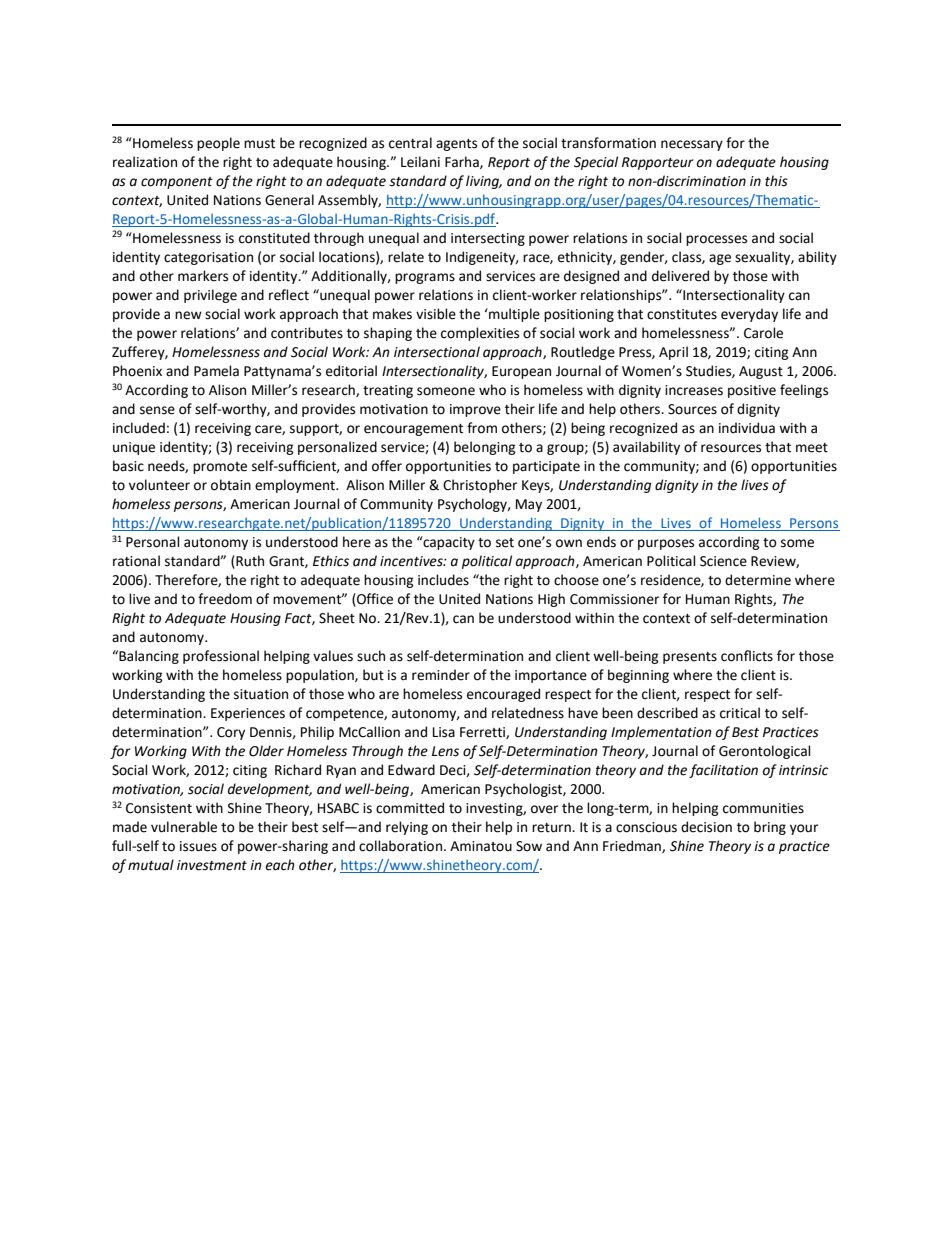 The width and height of the screenshot is (952, 1233). Describe the element at coordinates (443, 580) in the screenshot. I see `includes` at that location.
